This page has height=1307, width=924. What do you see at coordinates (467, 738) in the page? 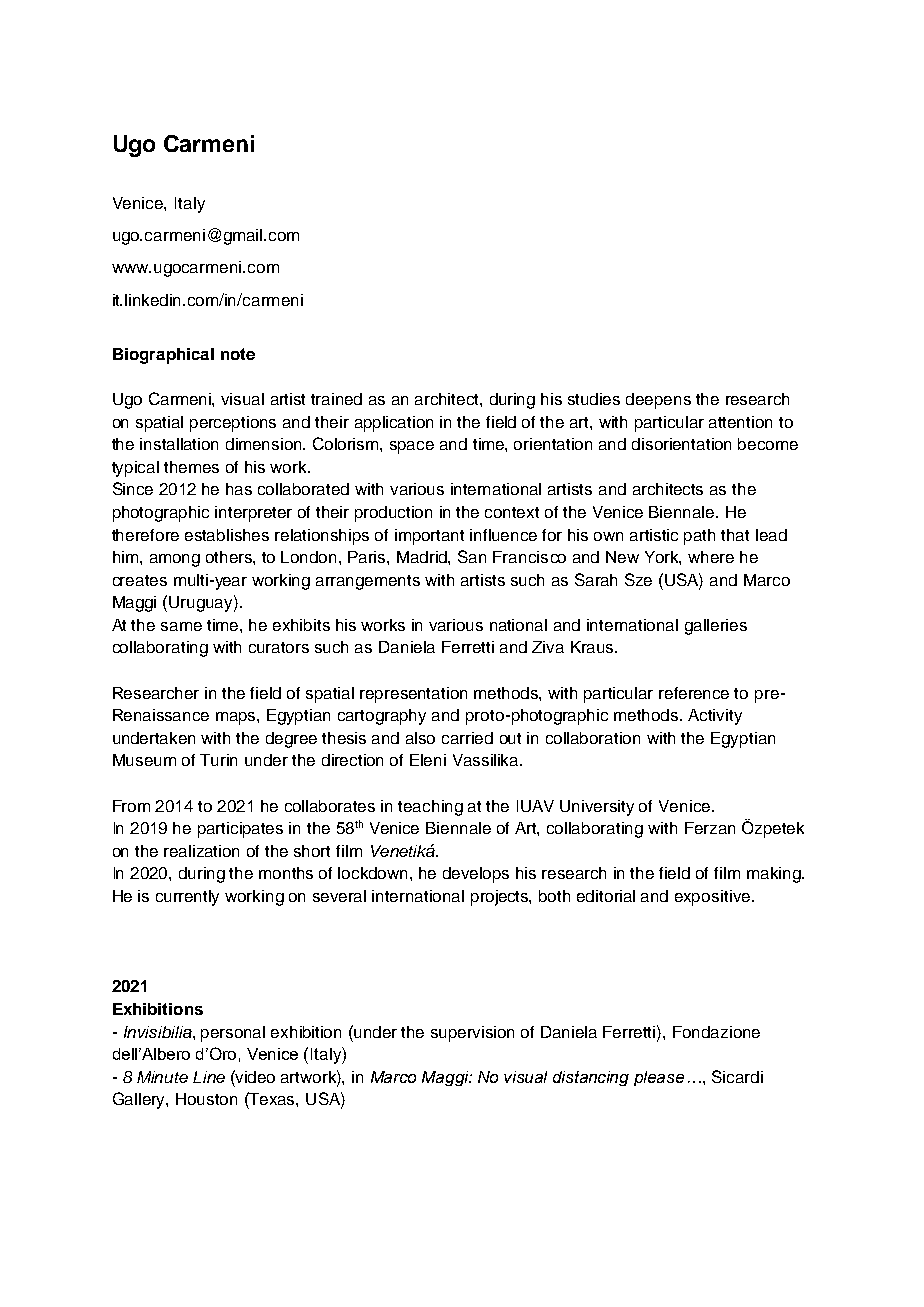
I see `carried` at bounding box center [467, 738].
